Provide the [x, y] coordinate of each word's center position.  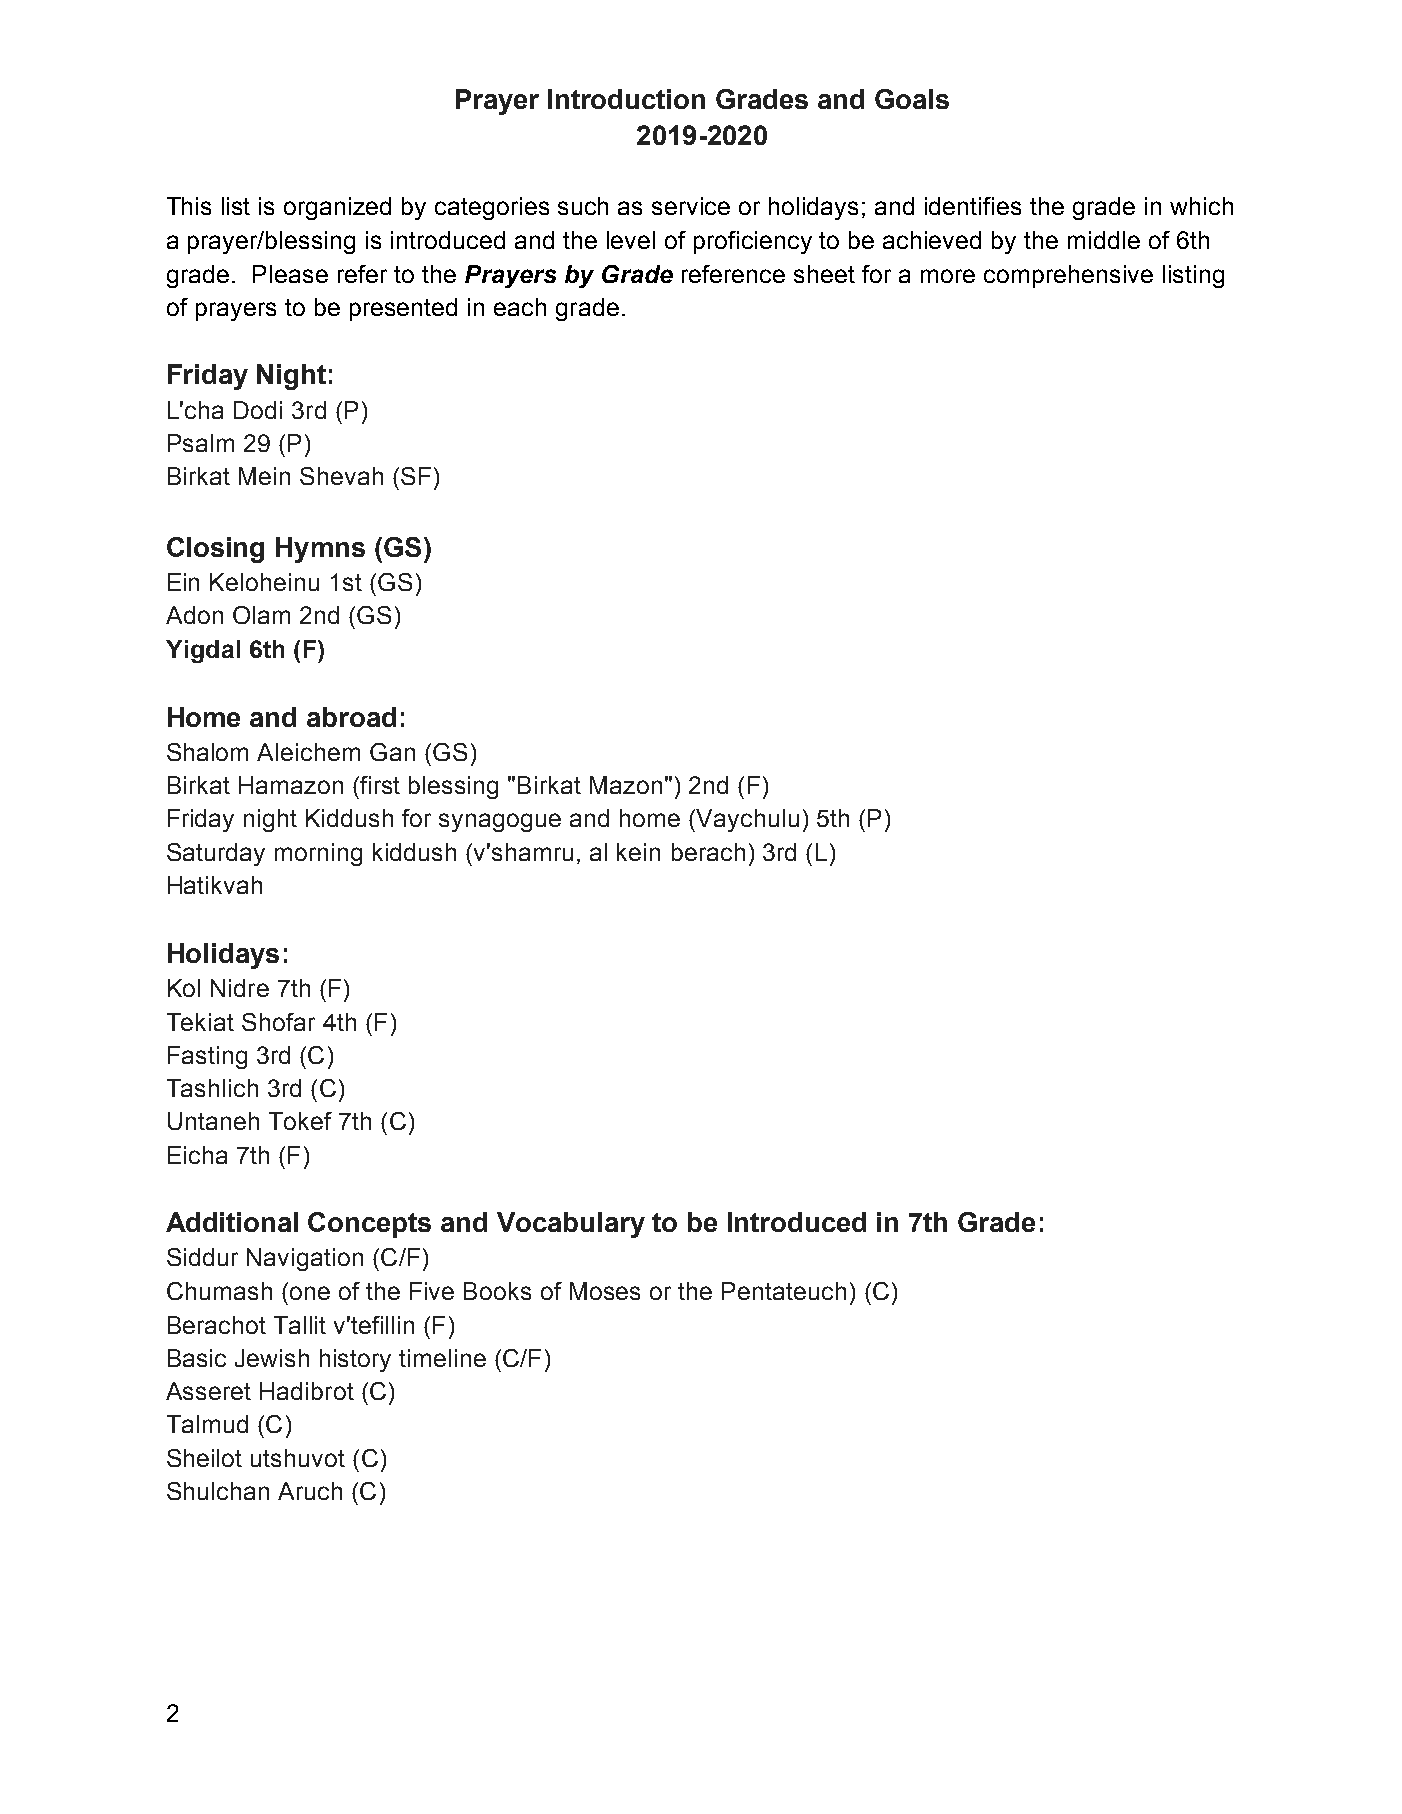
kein [638, 852]
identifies [973, 206]
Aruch [310, 1491]
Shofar [278, 1022]
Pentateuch [784, 1291]
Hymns [320, 550]
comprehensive [1068, 276]
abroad [351, 717]
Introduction [626, 99]
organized [337, 208]
